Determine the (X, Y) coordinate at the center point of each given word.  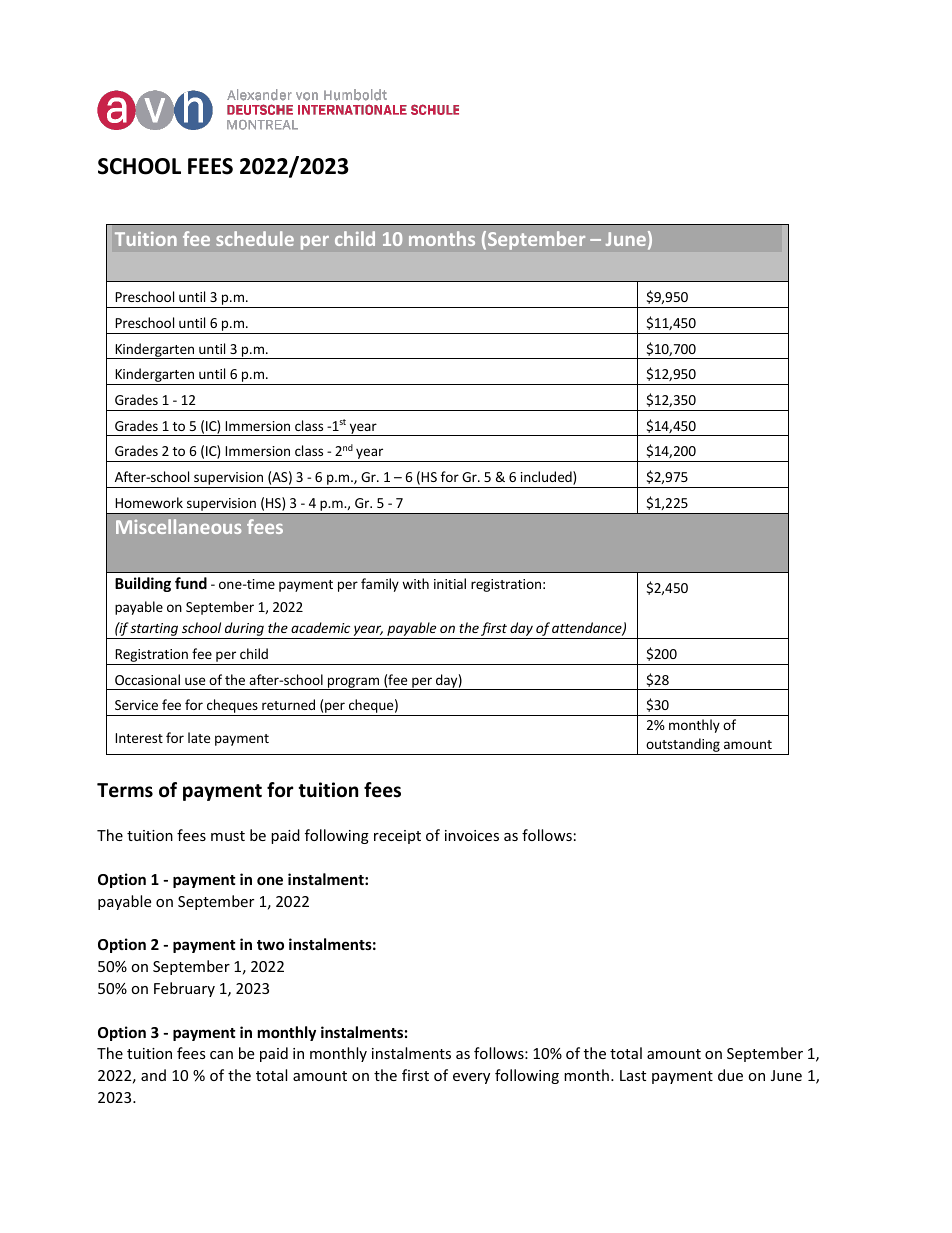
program (354, 683)
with (415, 583)
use (195, 681)
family (380, 585)
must (228, 836)
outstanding (683, 746)
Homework (149, 502)
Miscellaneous (178, 526)
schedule (255, 238)
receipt (397, 837)
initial (450, 583)
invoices (472, 835)
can (221, 1055)
